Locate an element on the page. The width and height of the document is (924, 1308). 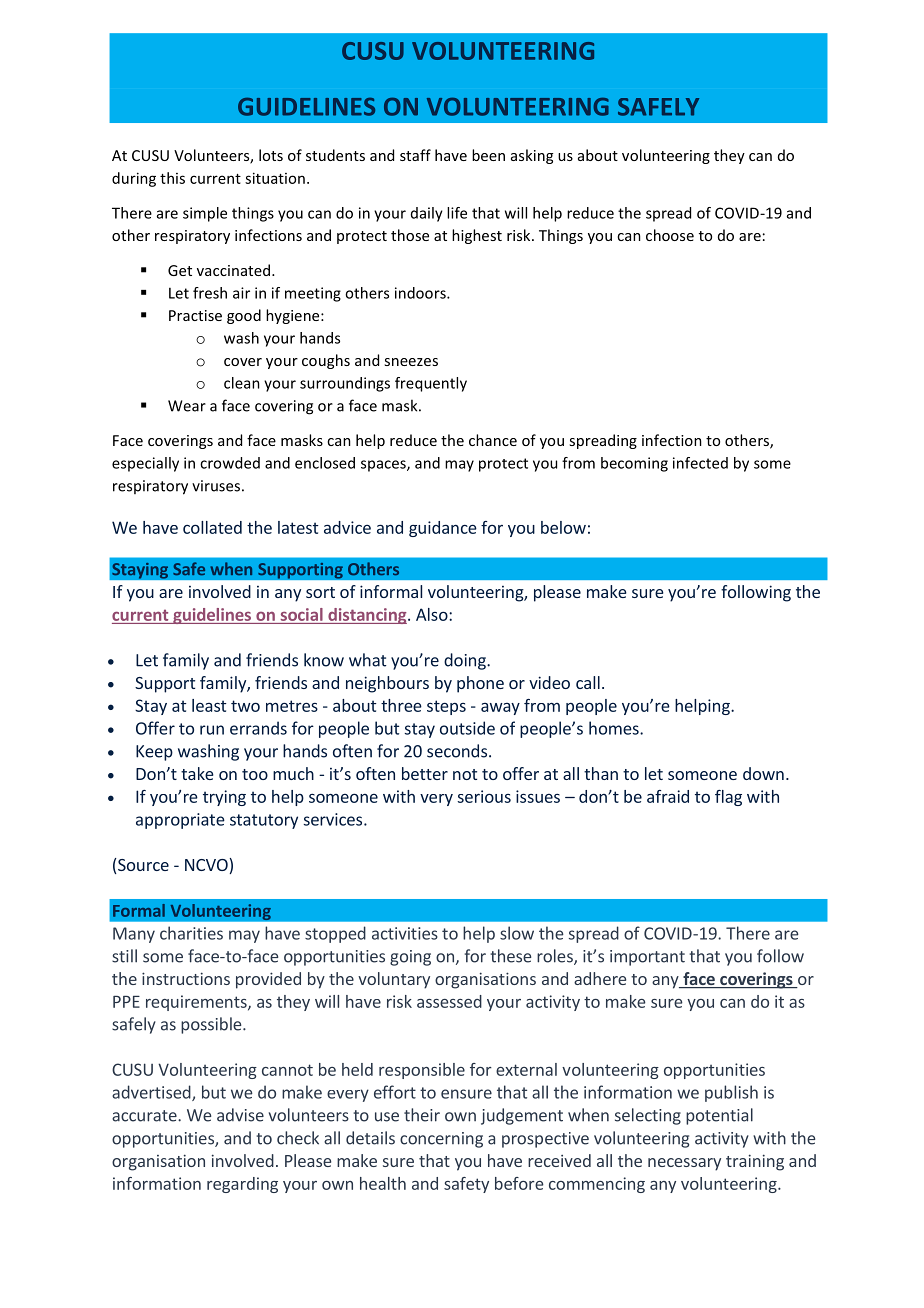
activities is located at coordinates (405, 933).
